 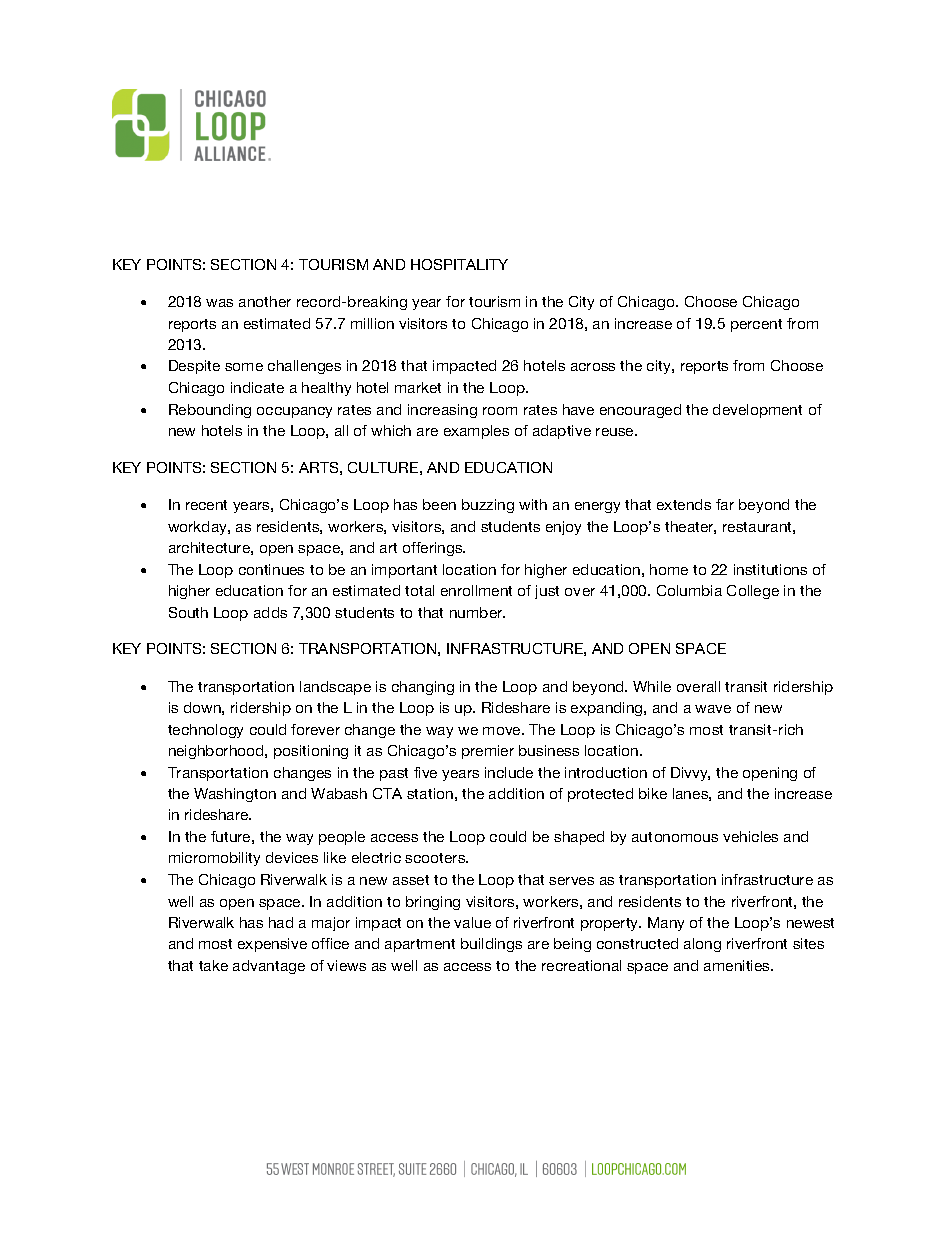 I want to click on adds, so click(x=270, y=612).
